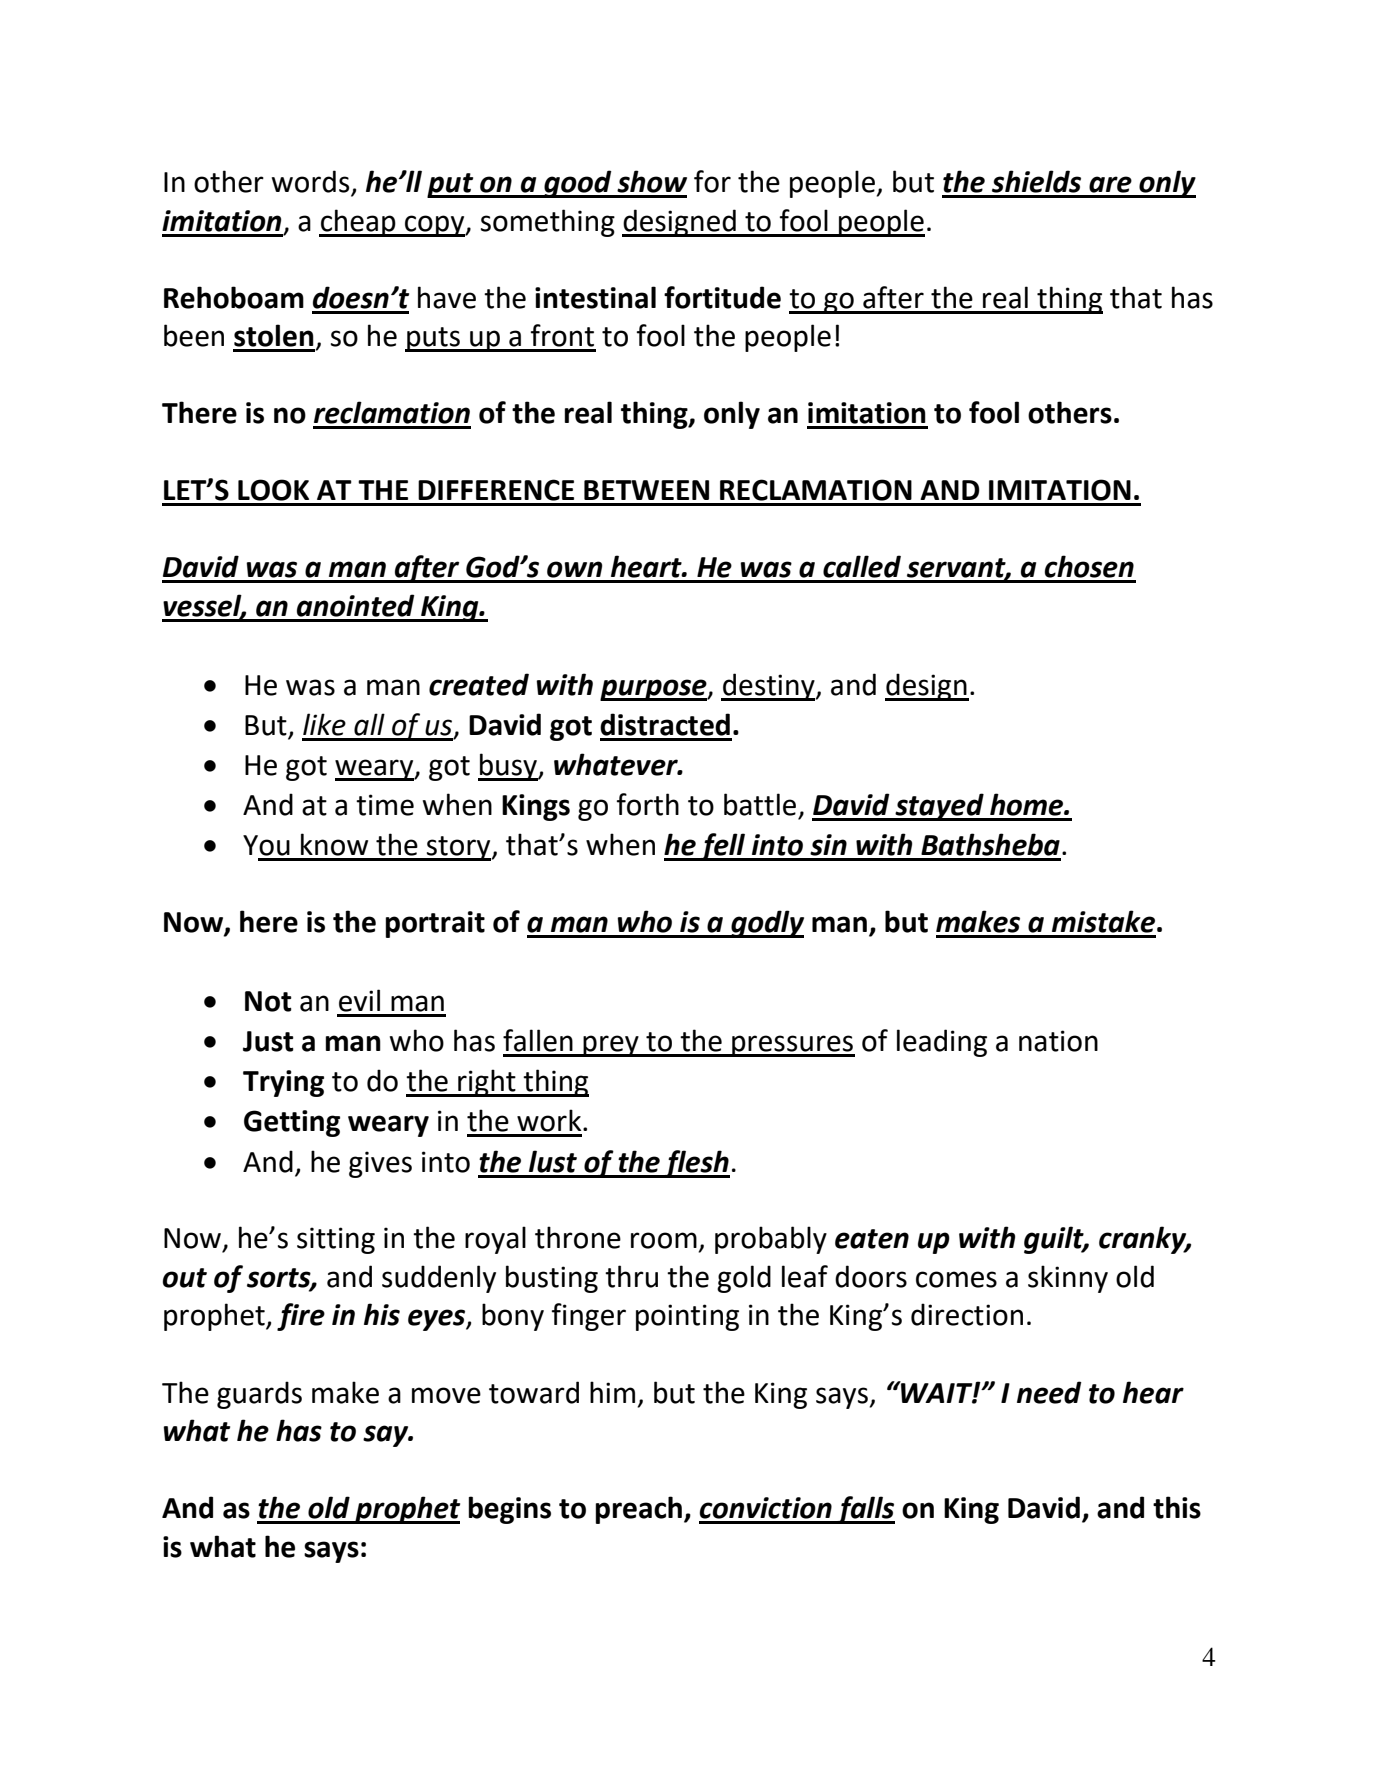 This image has width=1378, height=1784. Describe the element at coordinates (578, 184) in the image. I see `good` at that location.
